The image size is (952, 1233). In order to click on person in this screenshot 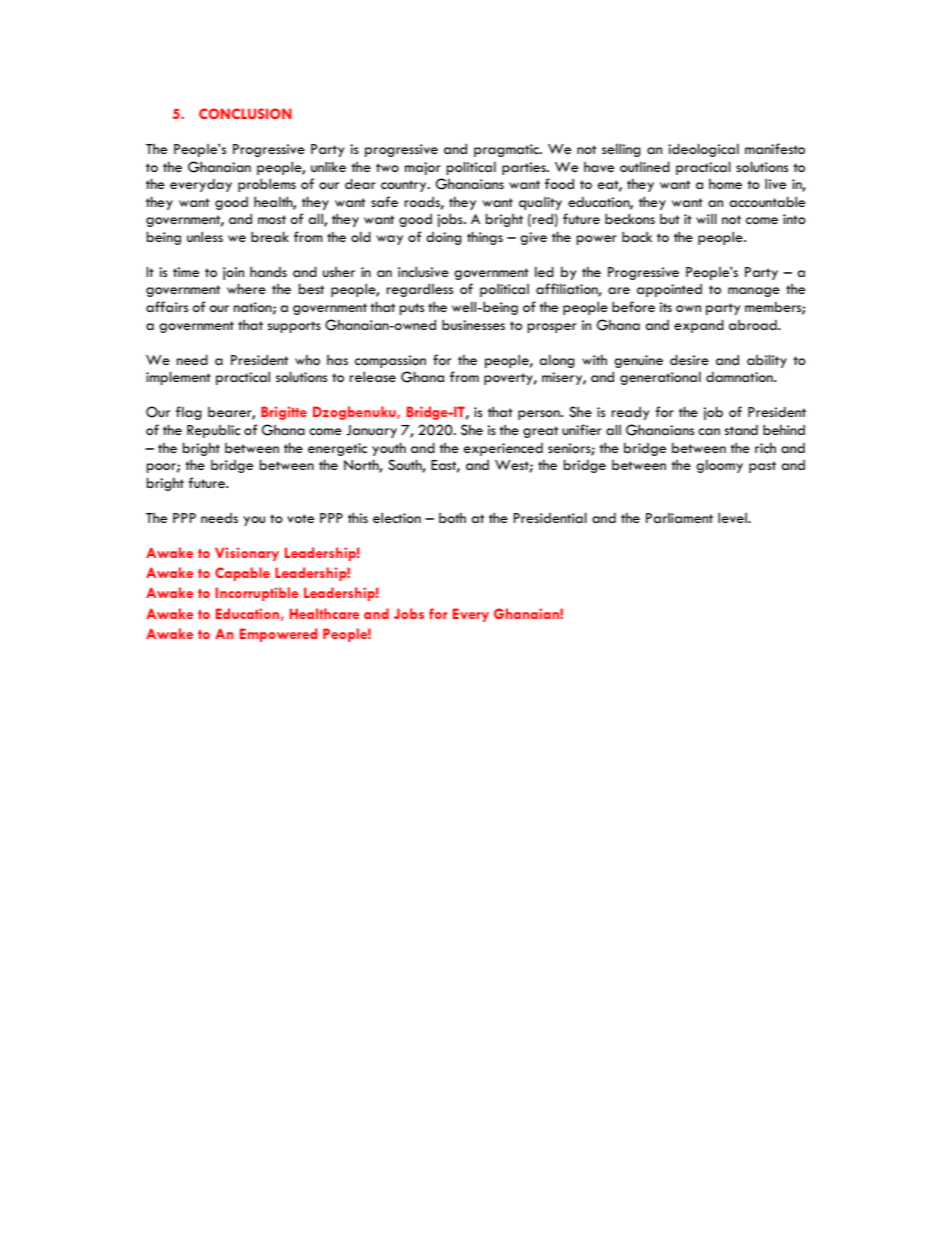, I will do `click(540, 415)`.
